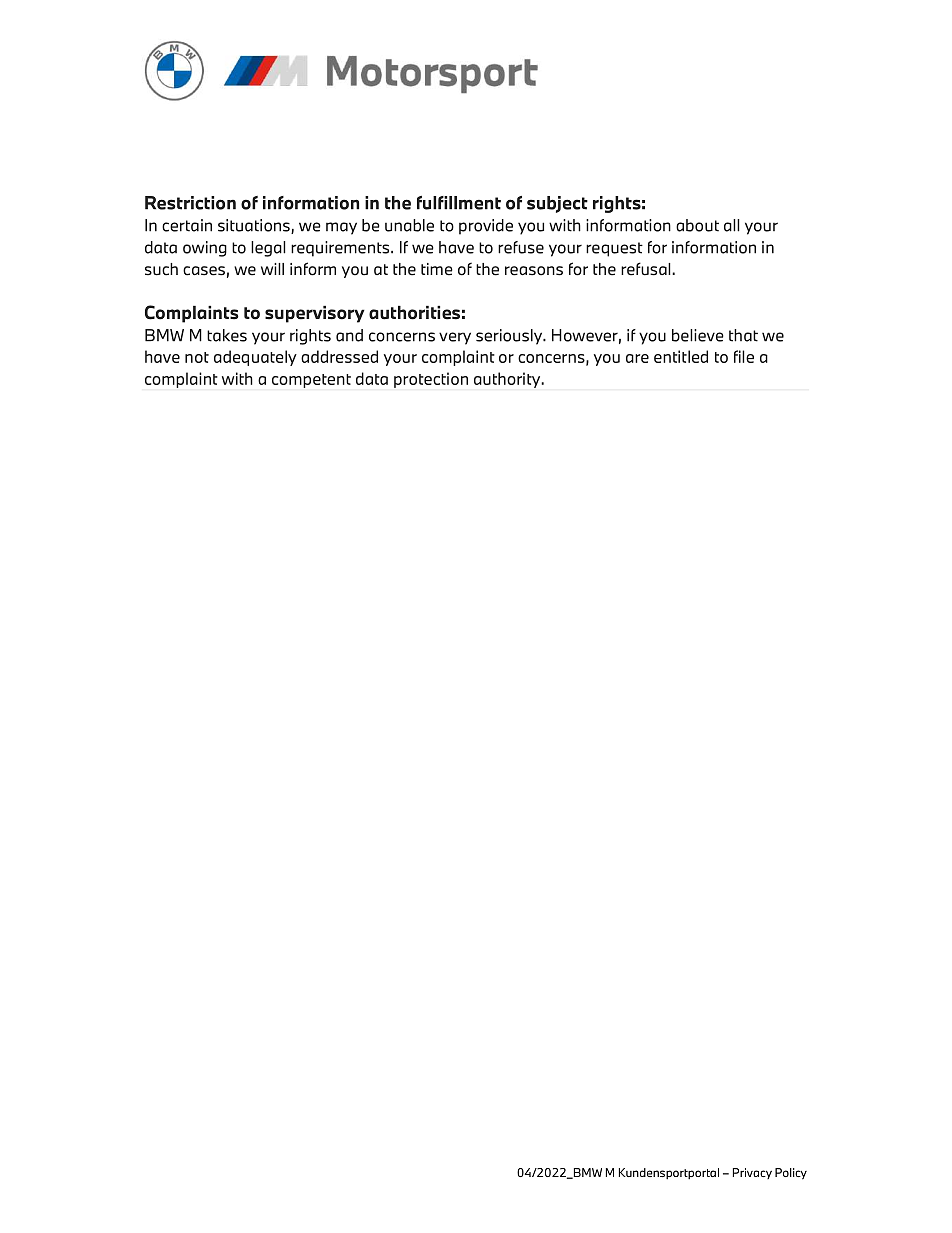 Image resolution: width=952 pixels, height=1233 pixels. What do you see at coordinates (752, 1173) in the image?
I see `Privacy` at bounding box center [752, 1173].
